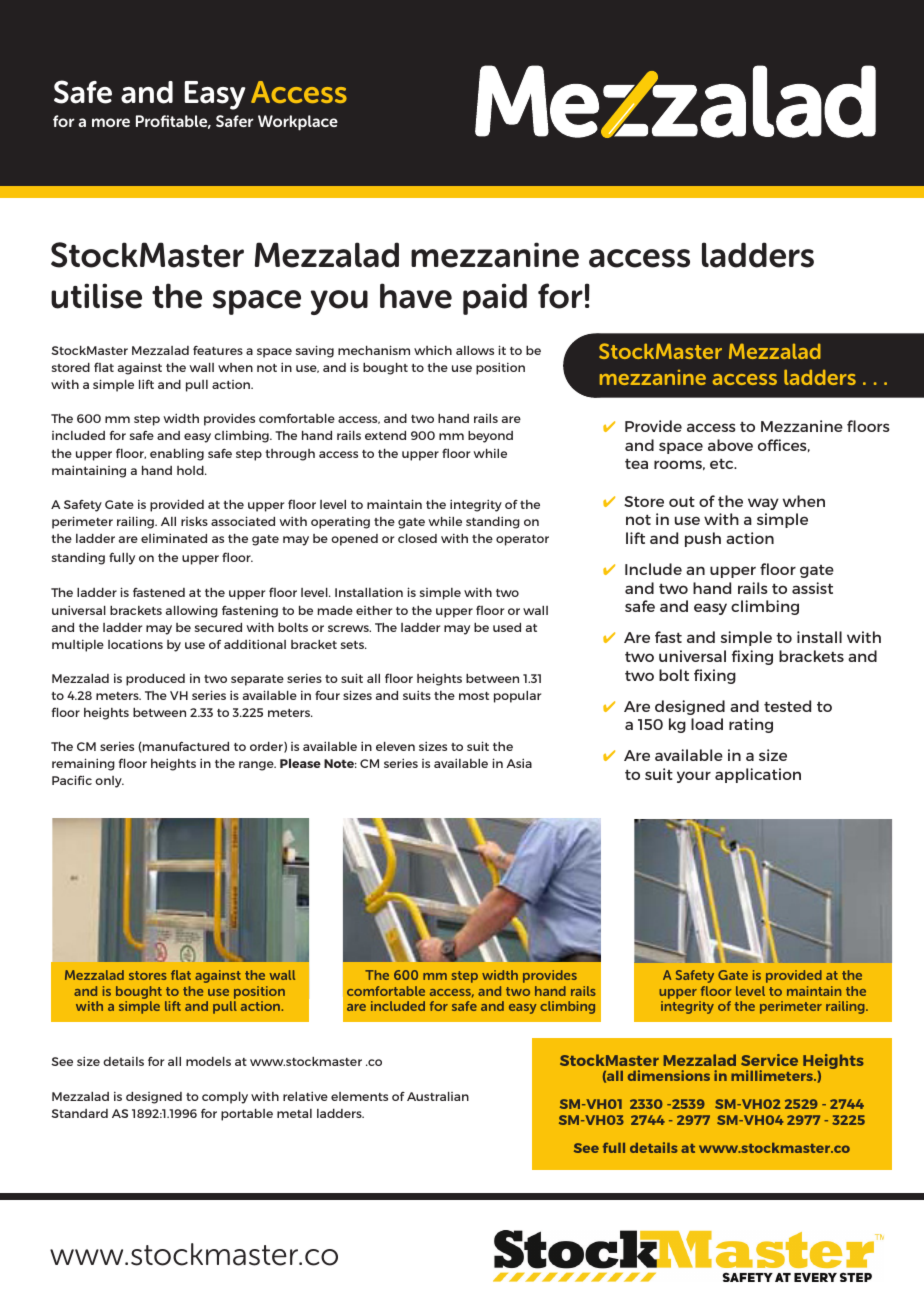  Describe the element at coordinates (109, 782) in the screenshot. I see `only` at that location.
